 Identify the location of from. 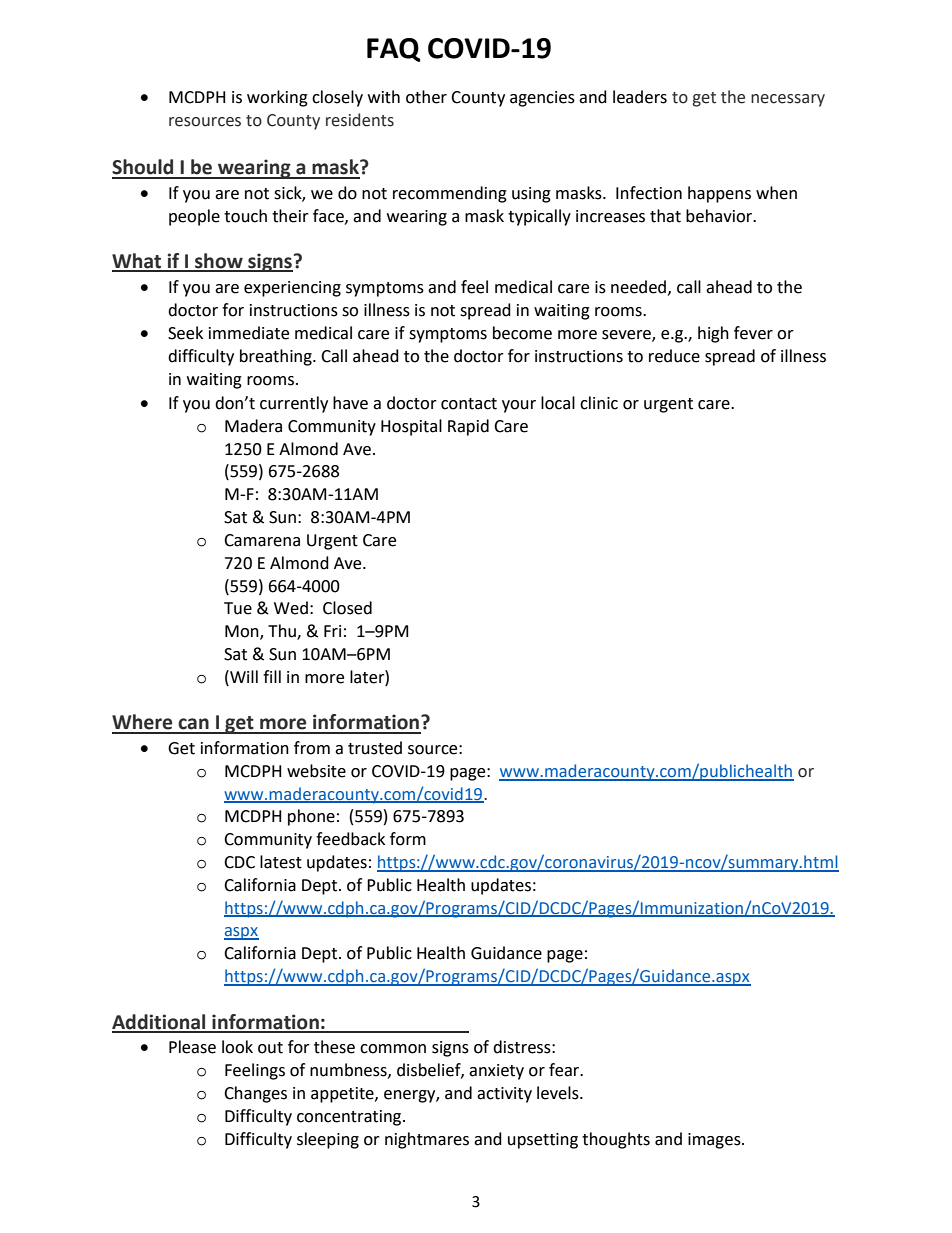
(312, 748).
